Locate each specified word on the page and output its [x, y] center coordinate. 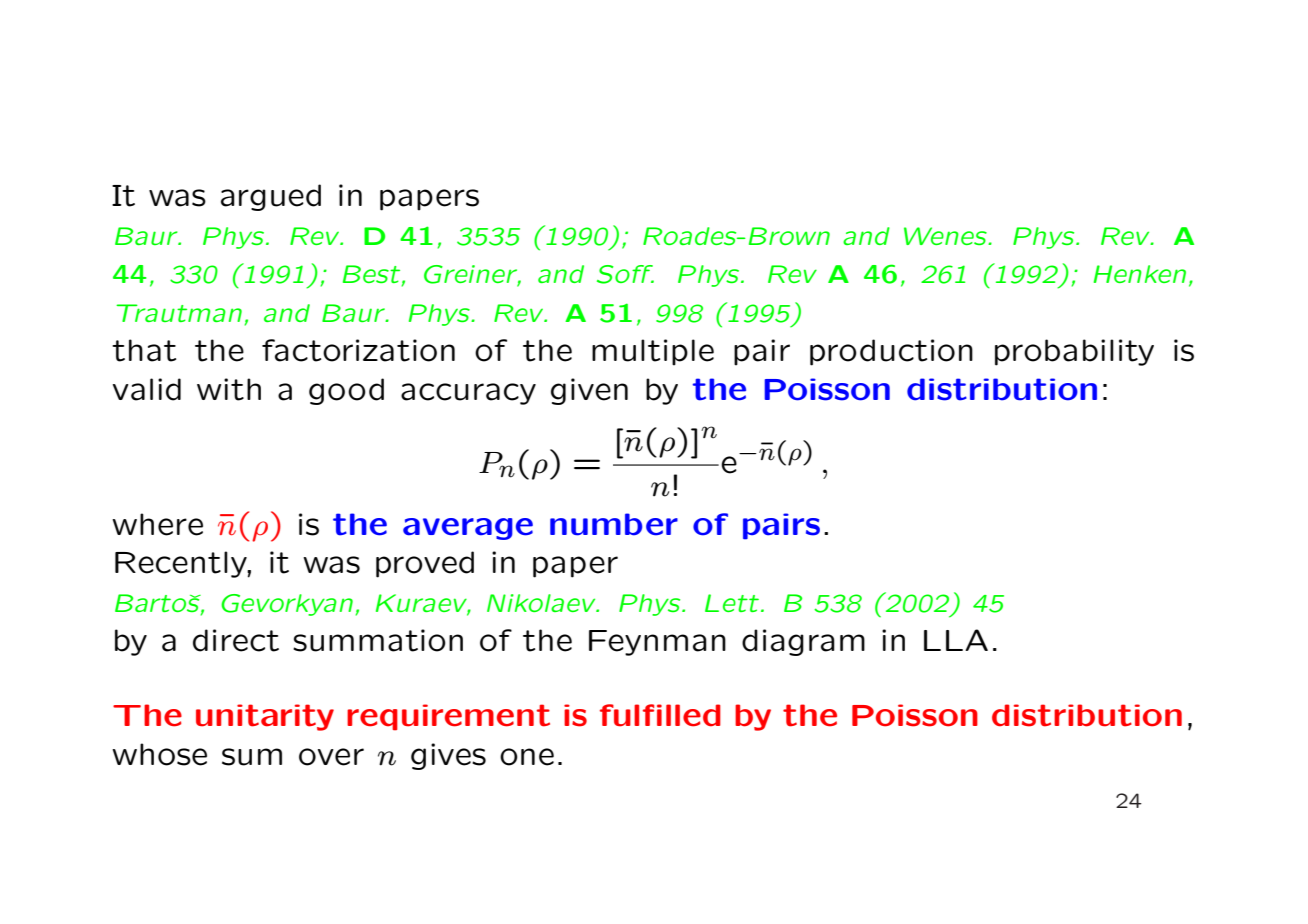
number [614, 524]
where [157, 524]
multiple [653, 352]
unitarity [265, 717]
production [891, 352]
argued [271, 197]
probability [1074, 352]
